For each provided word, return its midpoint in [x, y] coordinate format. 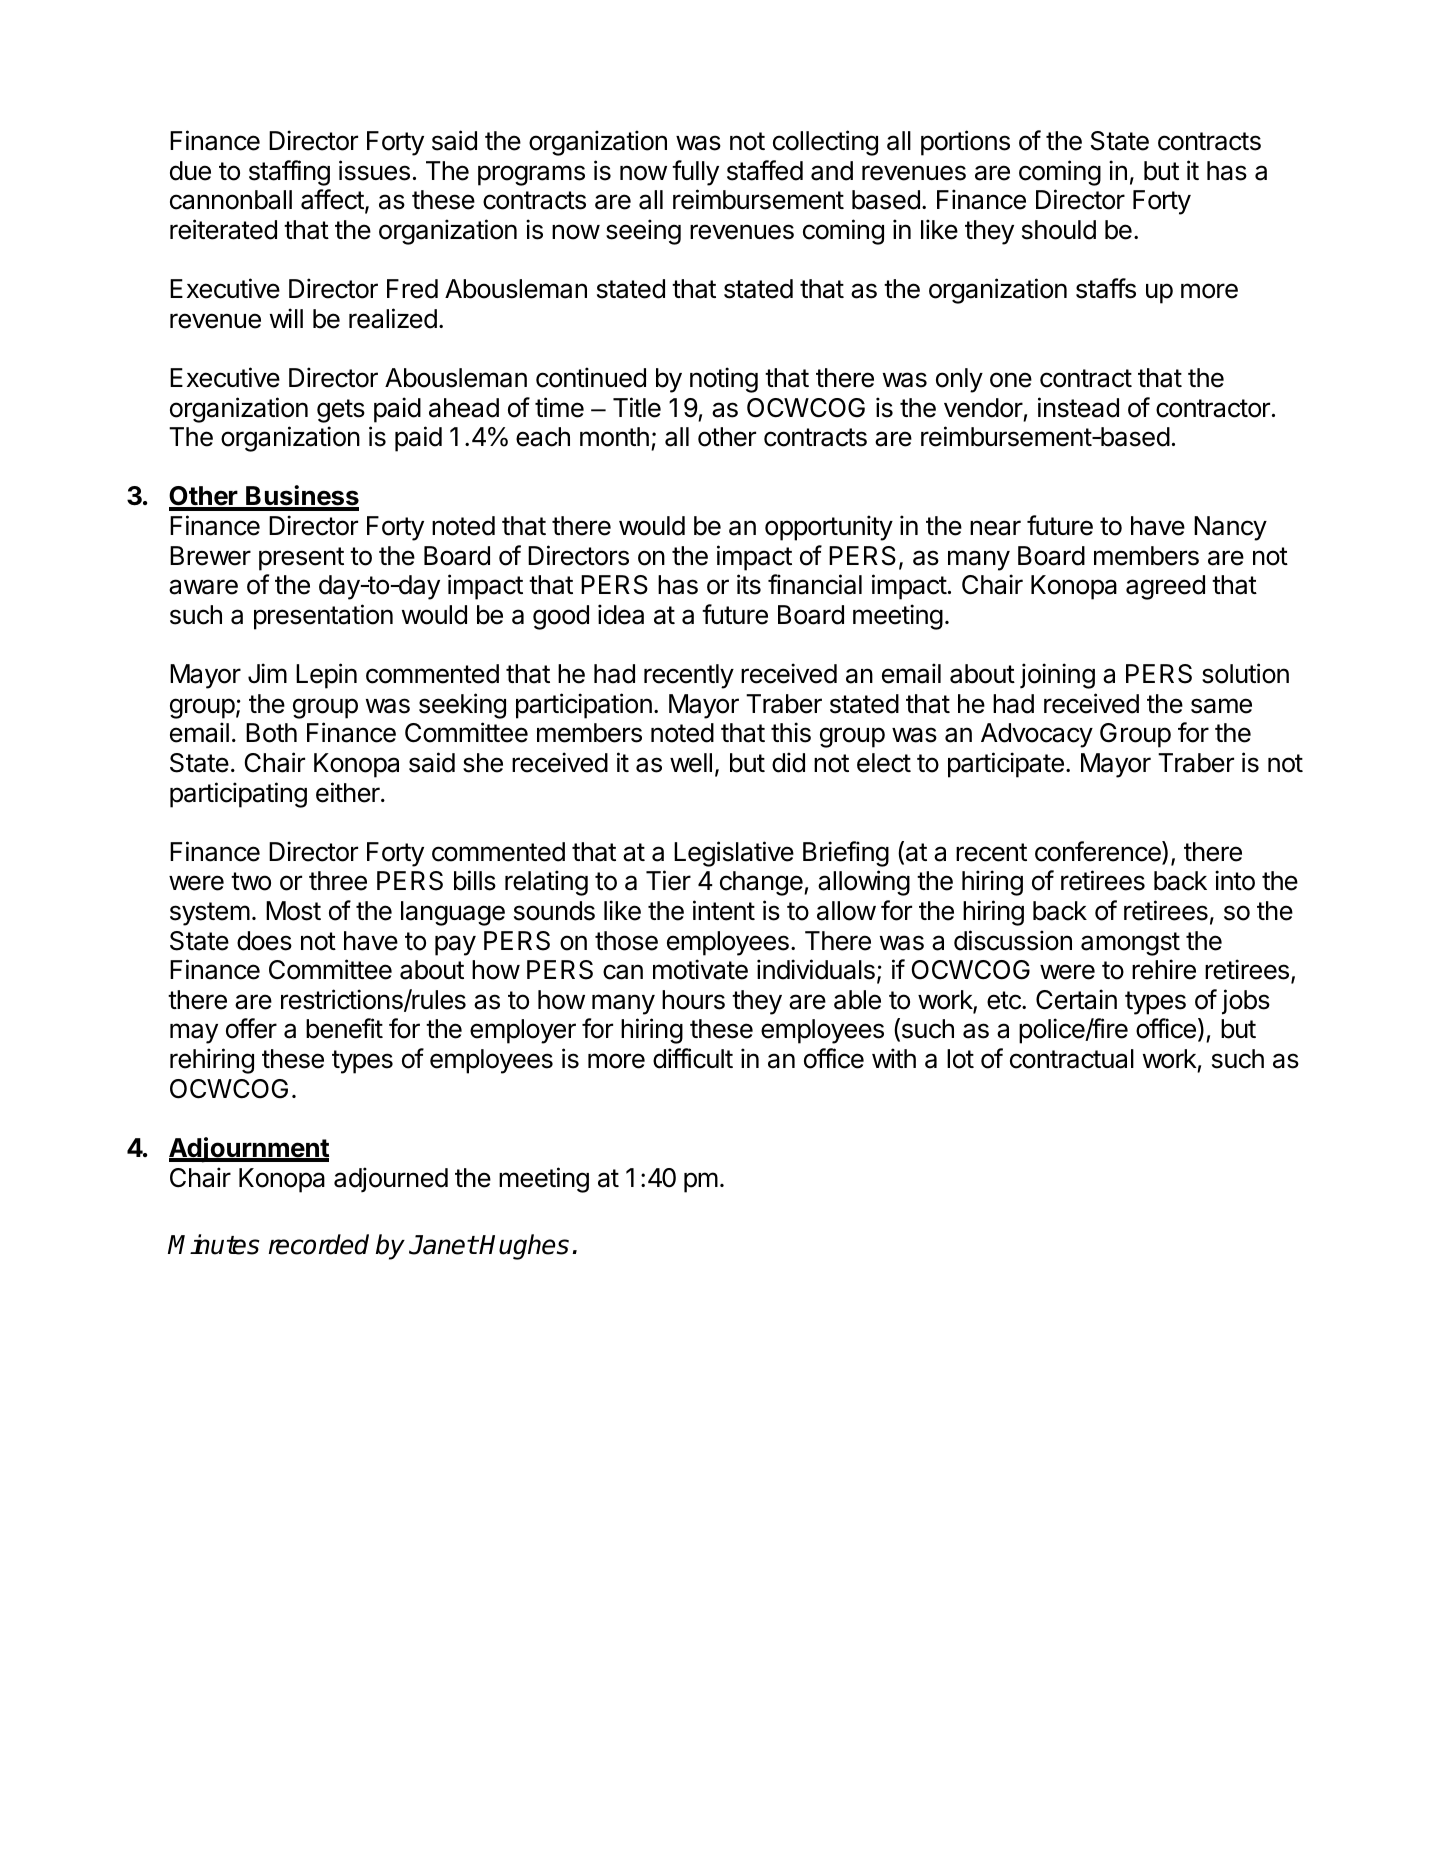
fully [695, 173]
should [1059, 230]
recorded [319, 1244]
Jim [267, 673]
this [791, 732]
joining [1057, 676]
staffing [289, 173]
